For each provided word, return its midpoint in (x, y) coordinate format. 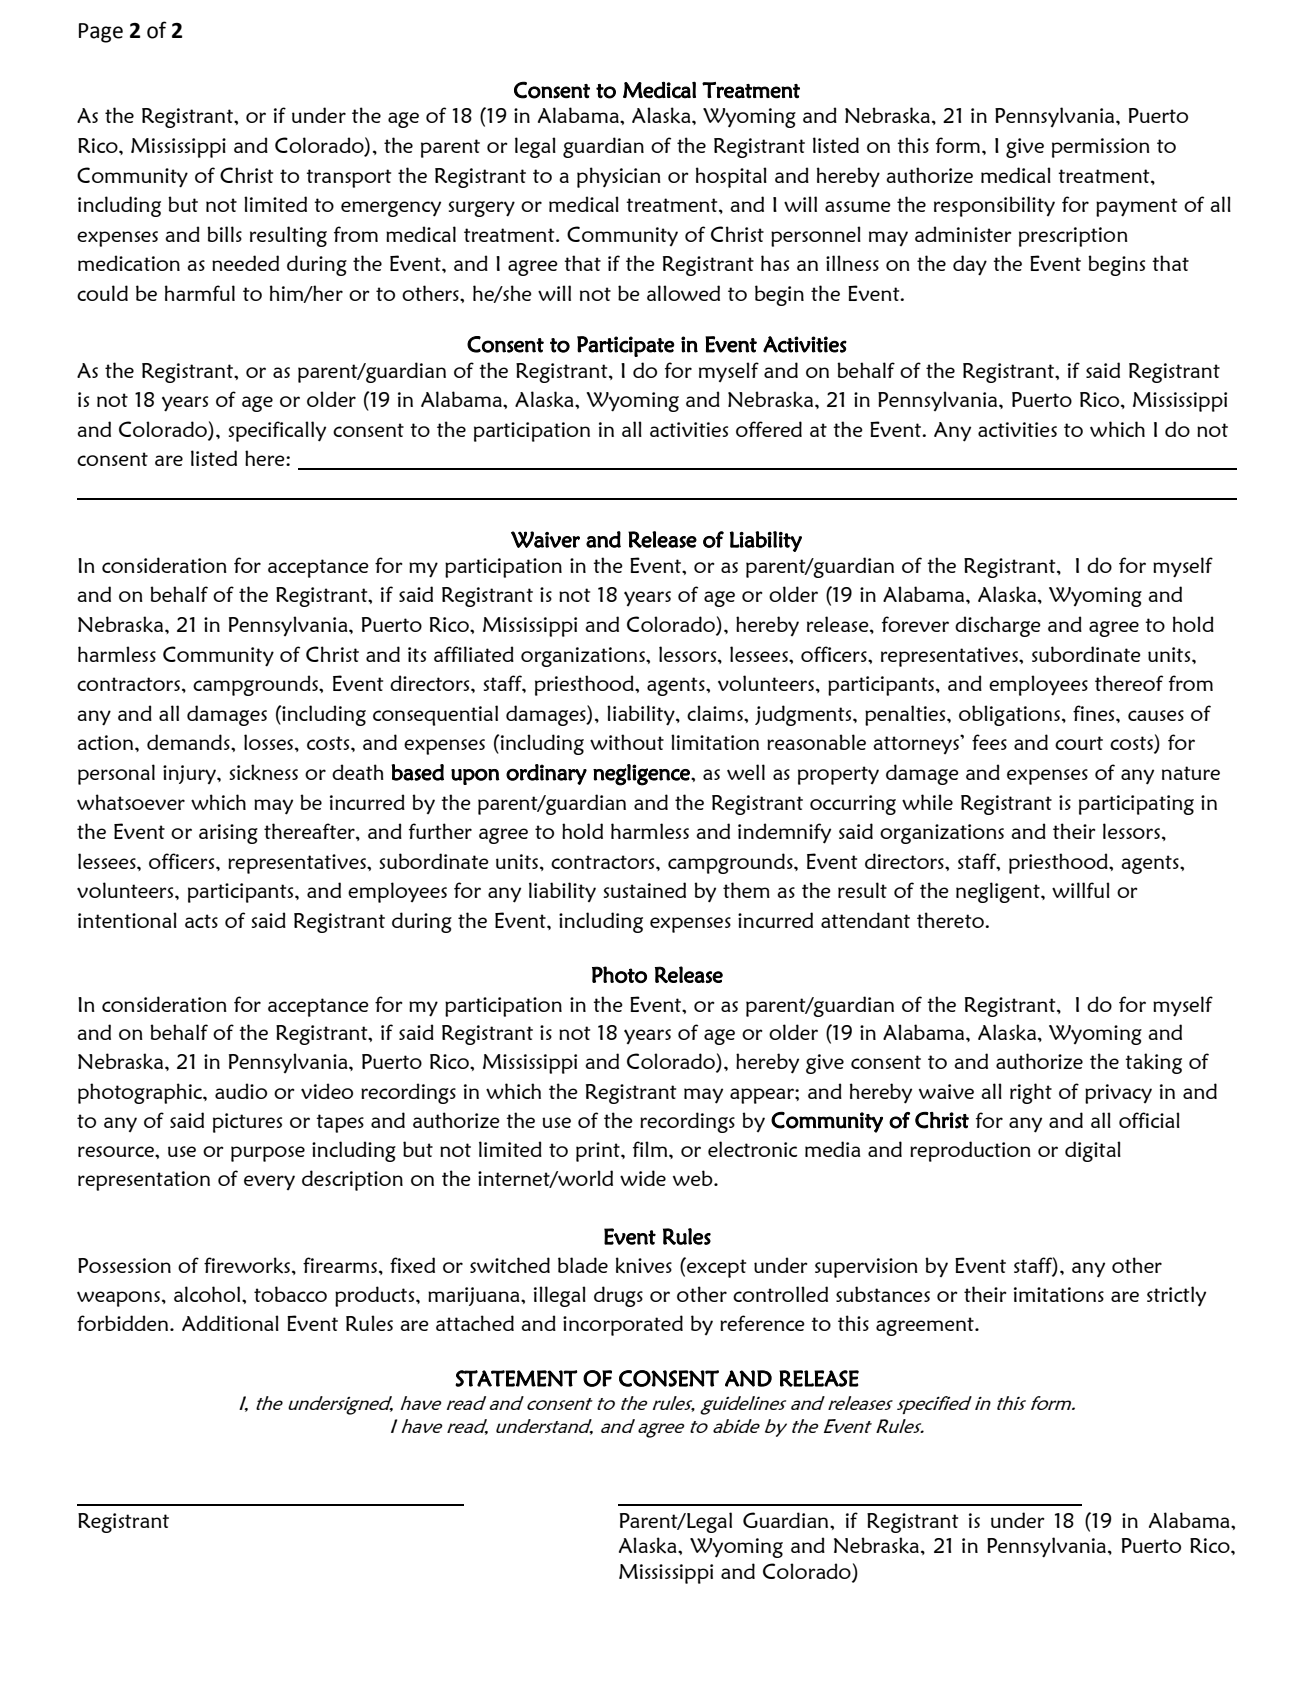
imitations (1059, 1294)
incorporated (623, 1325)
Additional (230, 1323)
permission (1101, 148)
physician (619, 177)
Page (101, 33)
